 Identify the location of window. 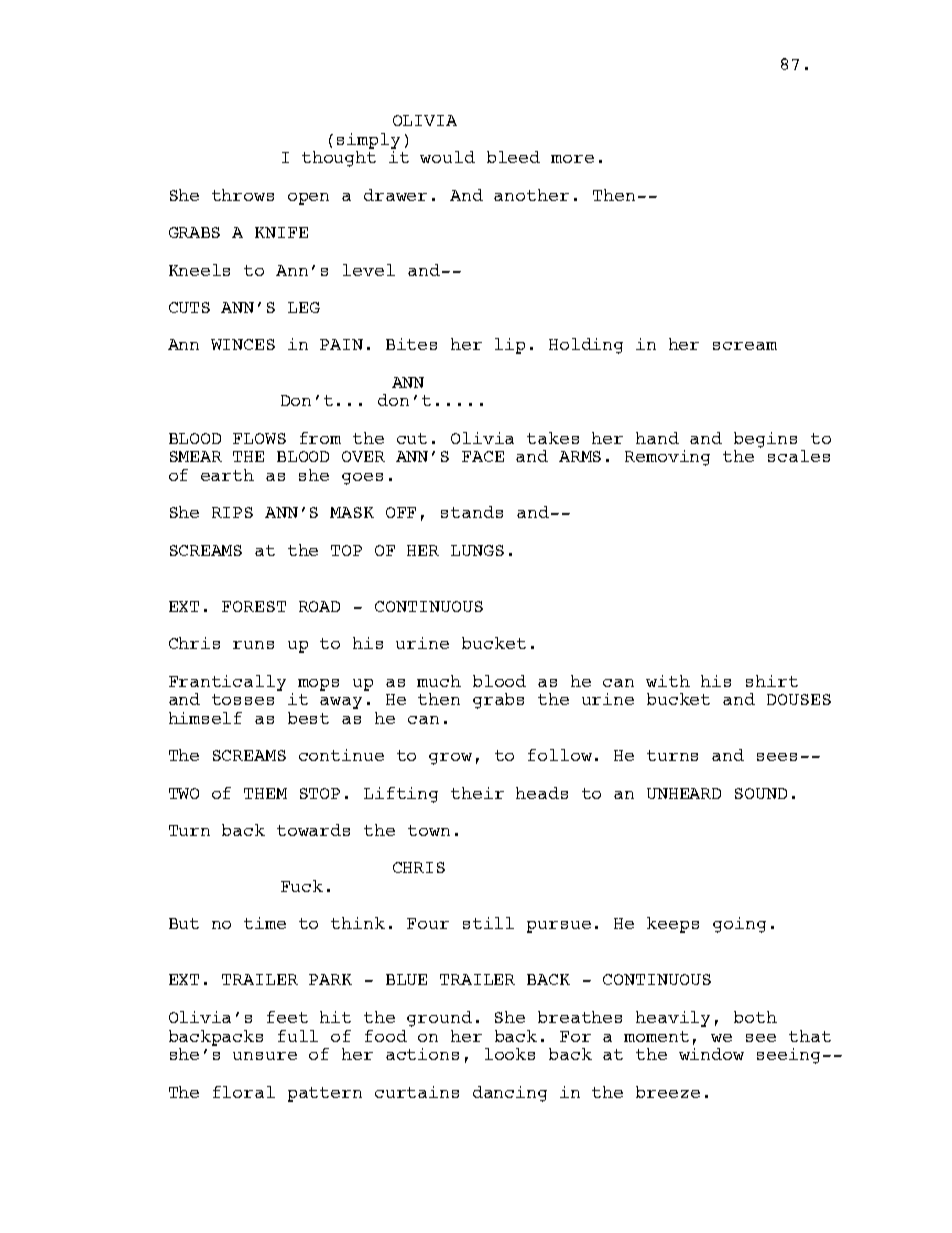
(711, 1054).
